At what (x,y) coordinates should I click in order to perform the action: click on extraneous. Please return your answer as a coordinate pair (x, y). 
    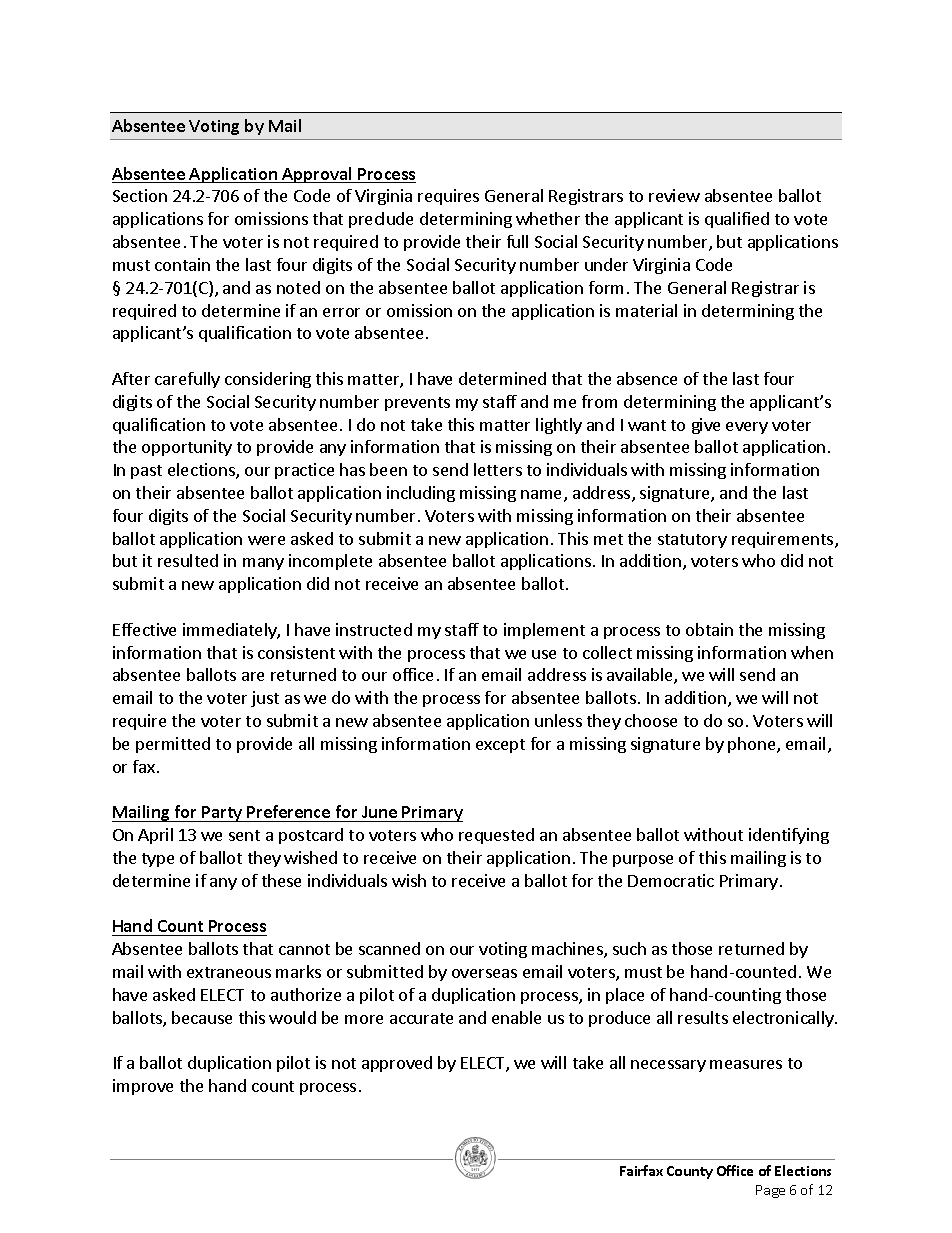
    Looking at the image, I should click on (229, 972).
